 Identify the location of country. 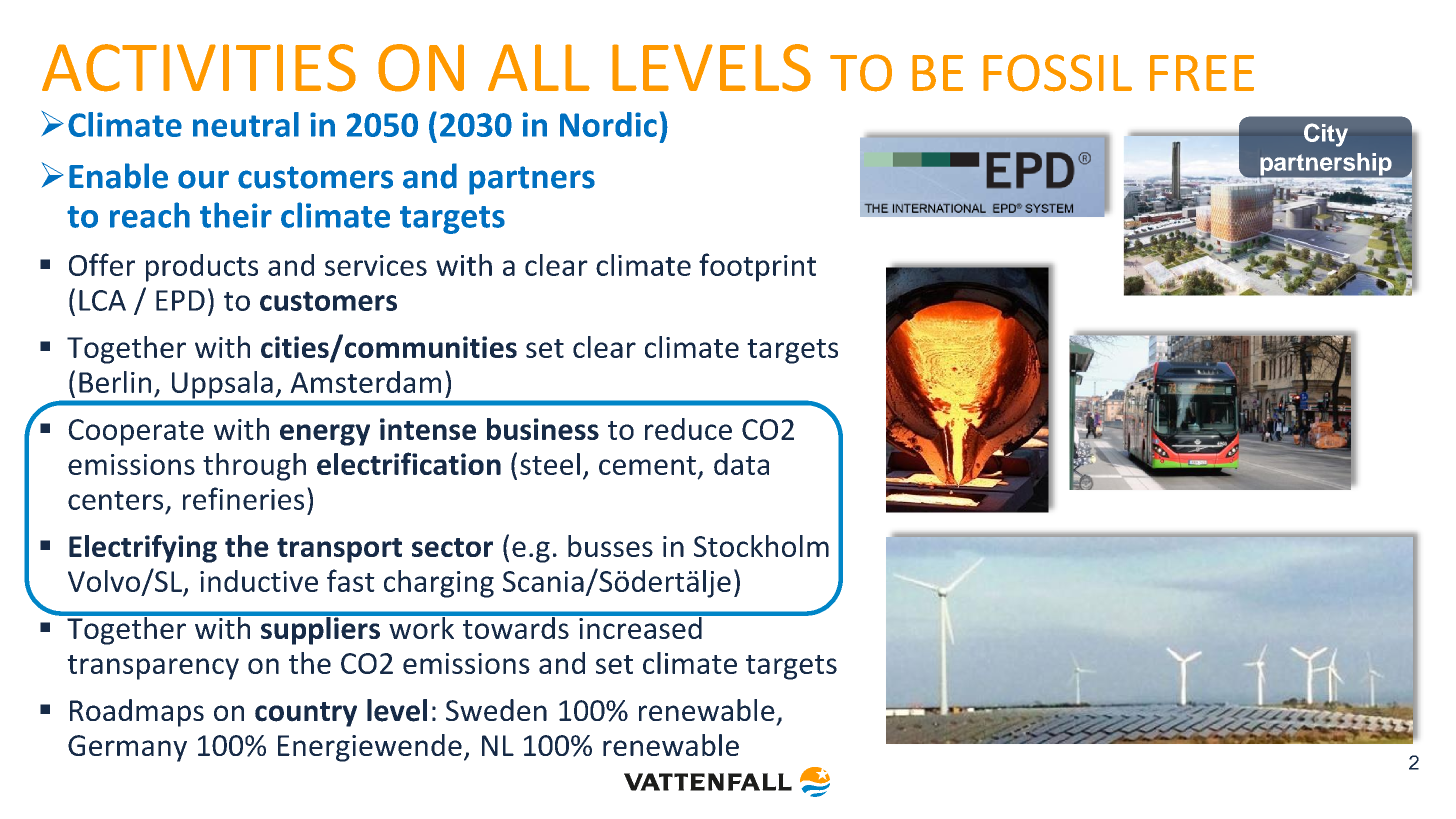
(306, 714).
